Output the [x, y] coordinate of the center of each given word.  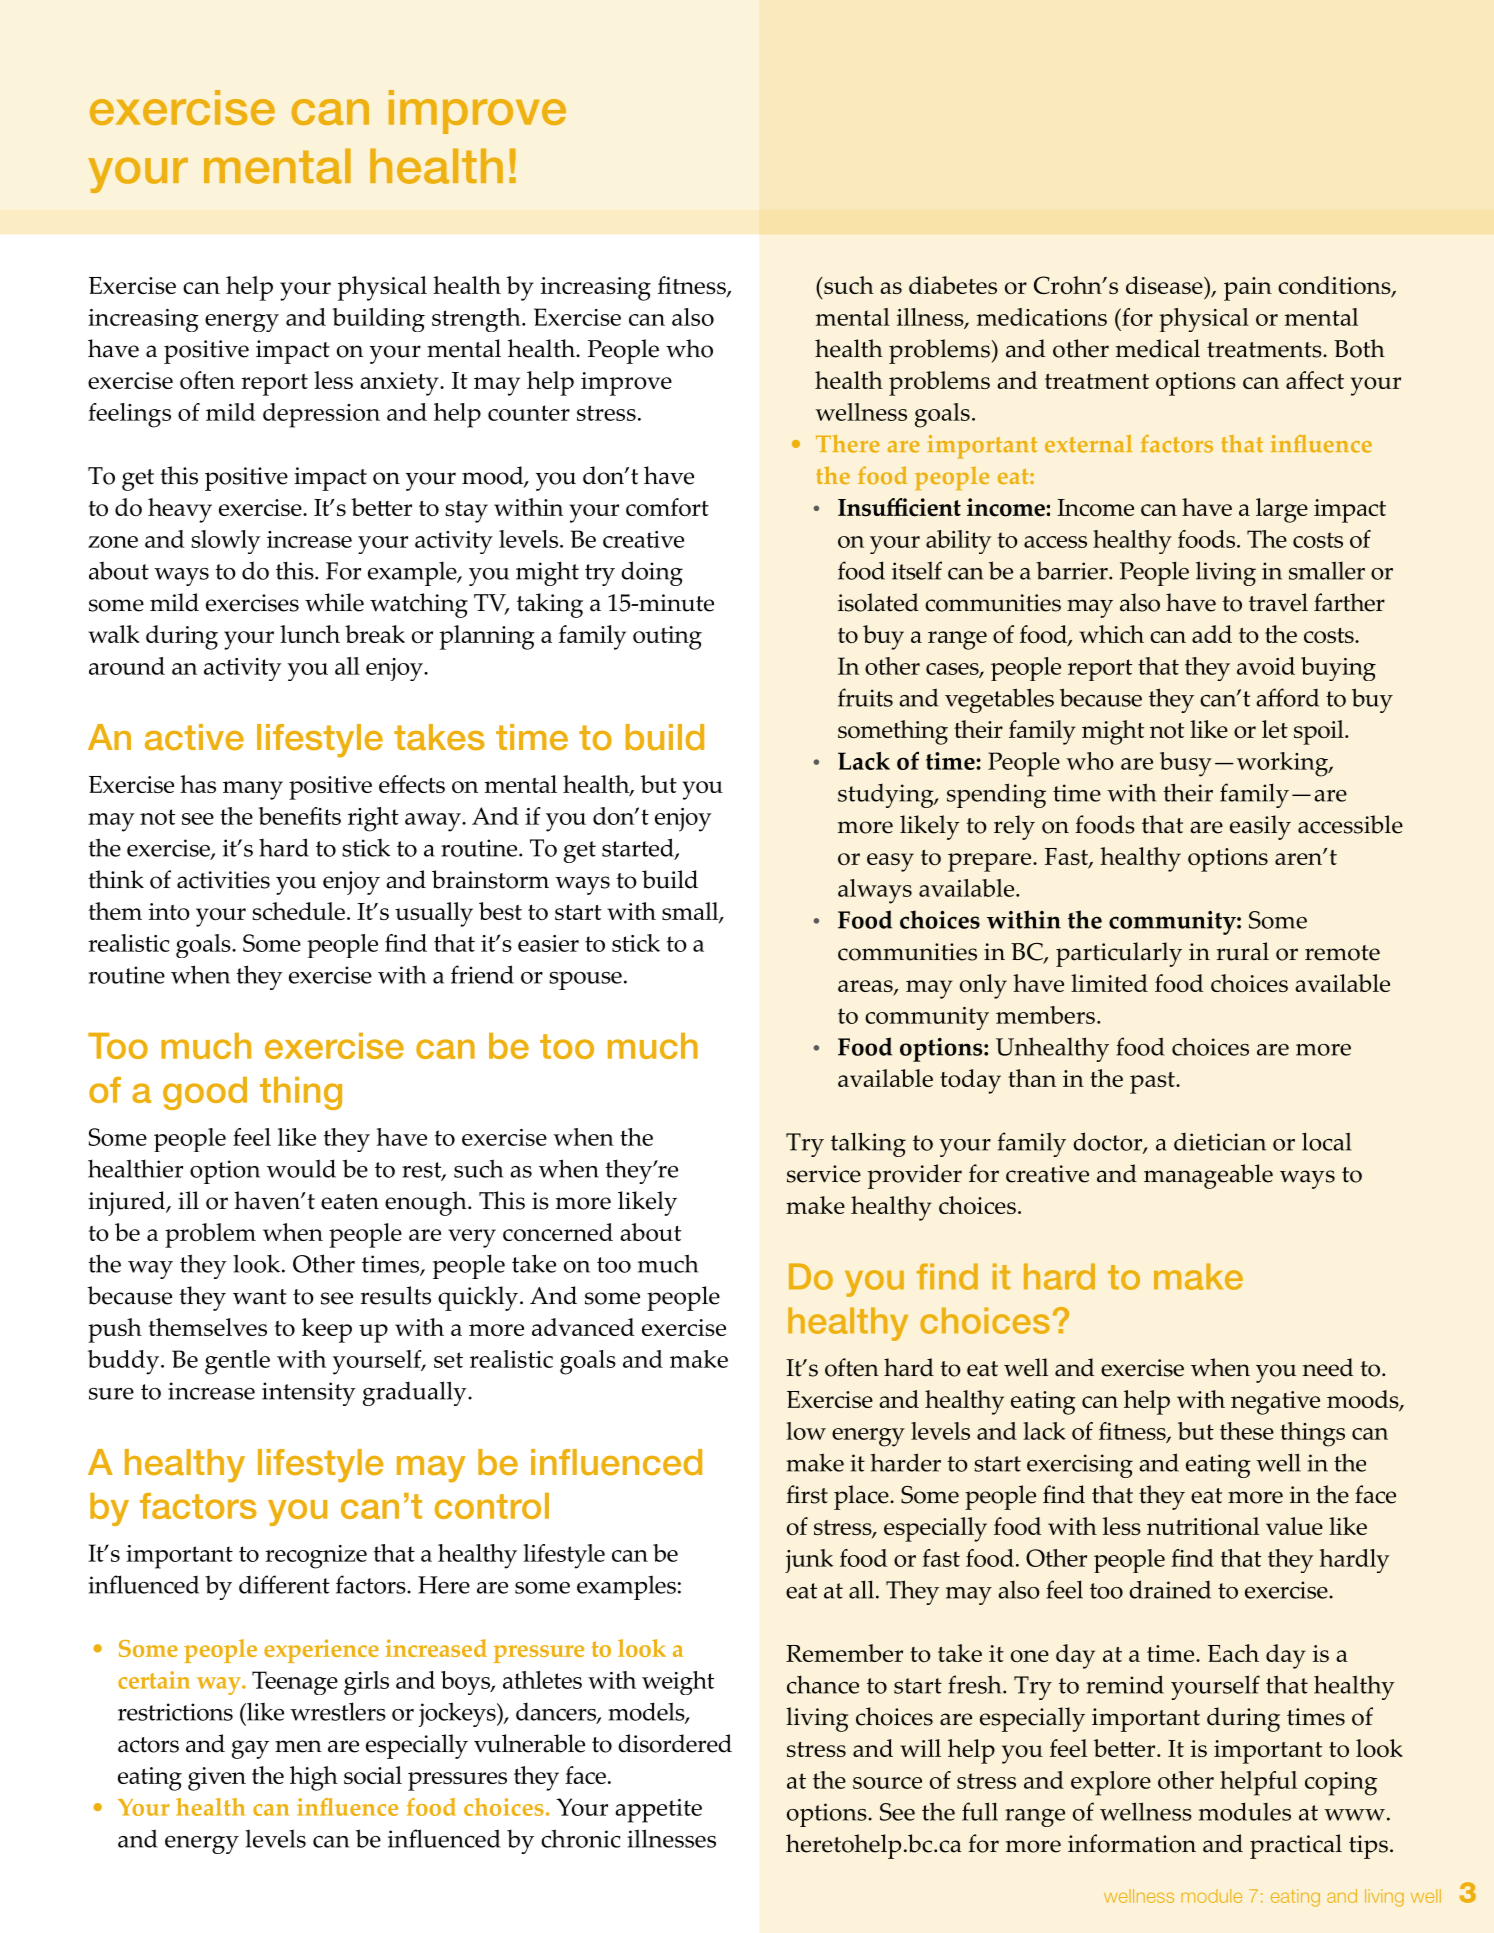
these [1247, 1431]
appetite [658, 1811]
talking [868, 1144]
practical [1296, 1846]
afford [1287, 697]
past [1153, 1083]
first [807, 1494]
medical [1158, 348]
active [194, 737]
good [205, 1093]
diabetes [953, 285]
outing [667, 638]
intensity [309, 1394]
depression [321, 415]
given [217, 1779]
